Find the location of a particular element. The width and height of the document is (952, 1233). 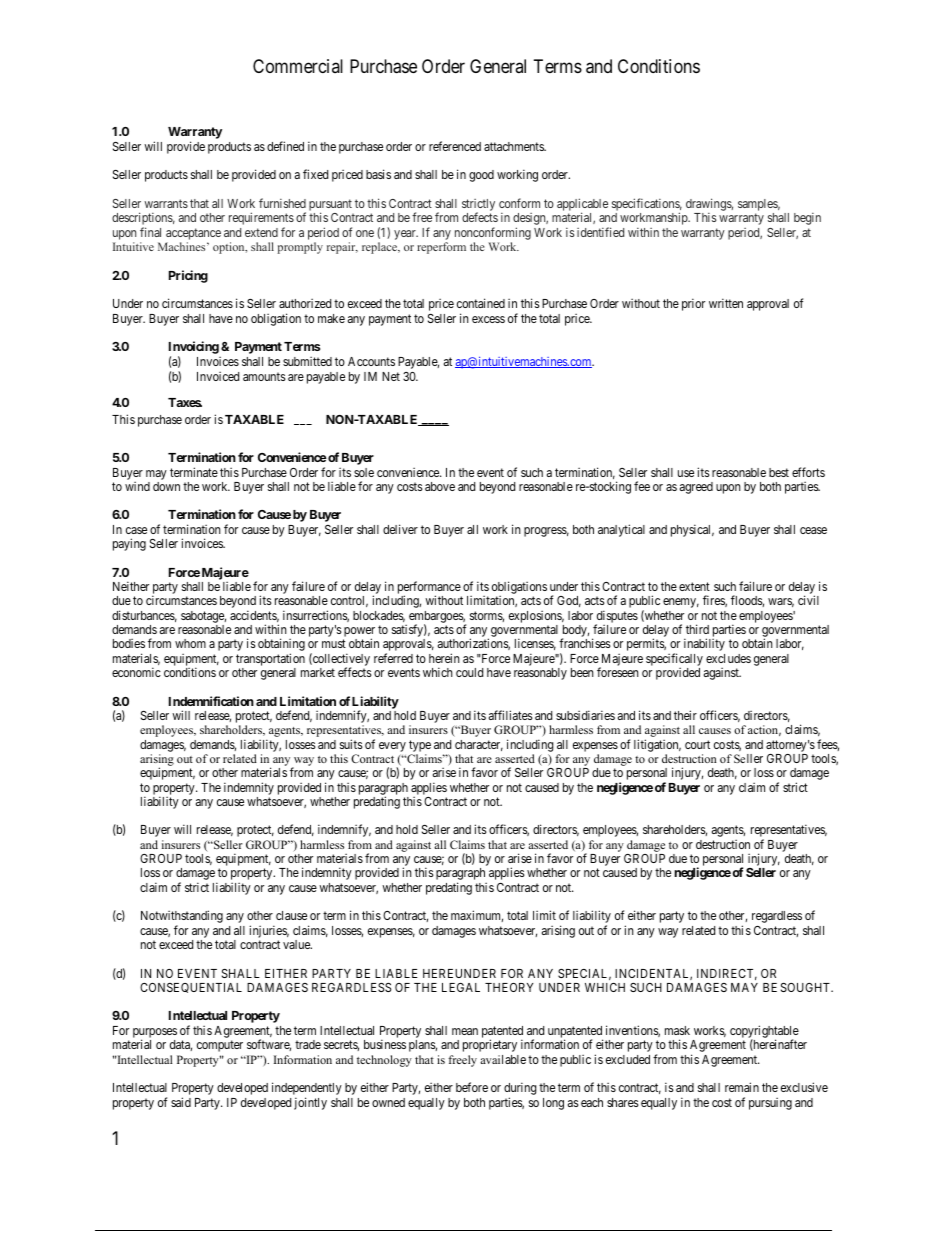

referenced is located at coordinates (455, 146).
